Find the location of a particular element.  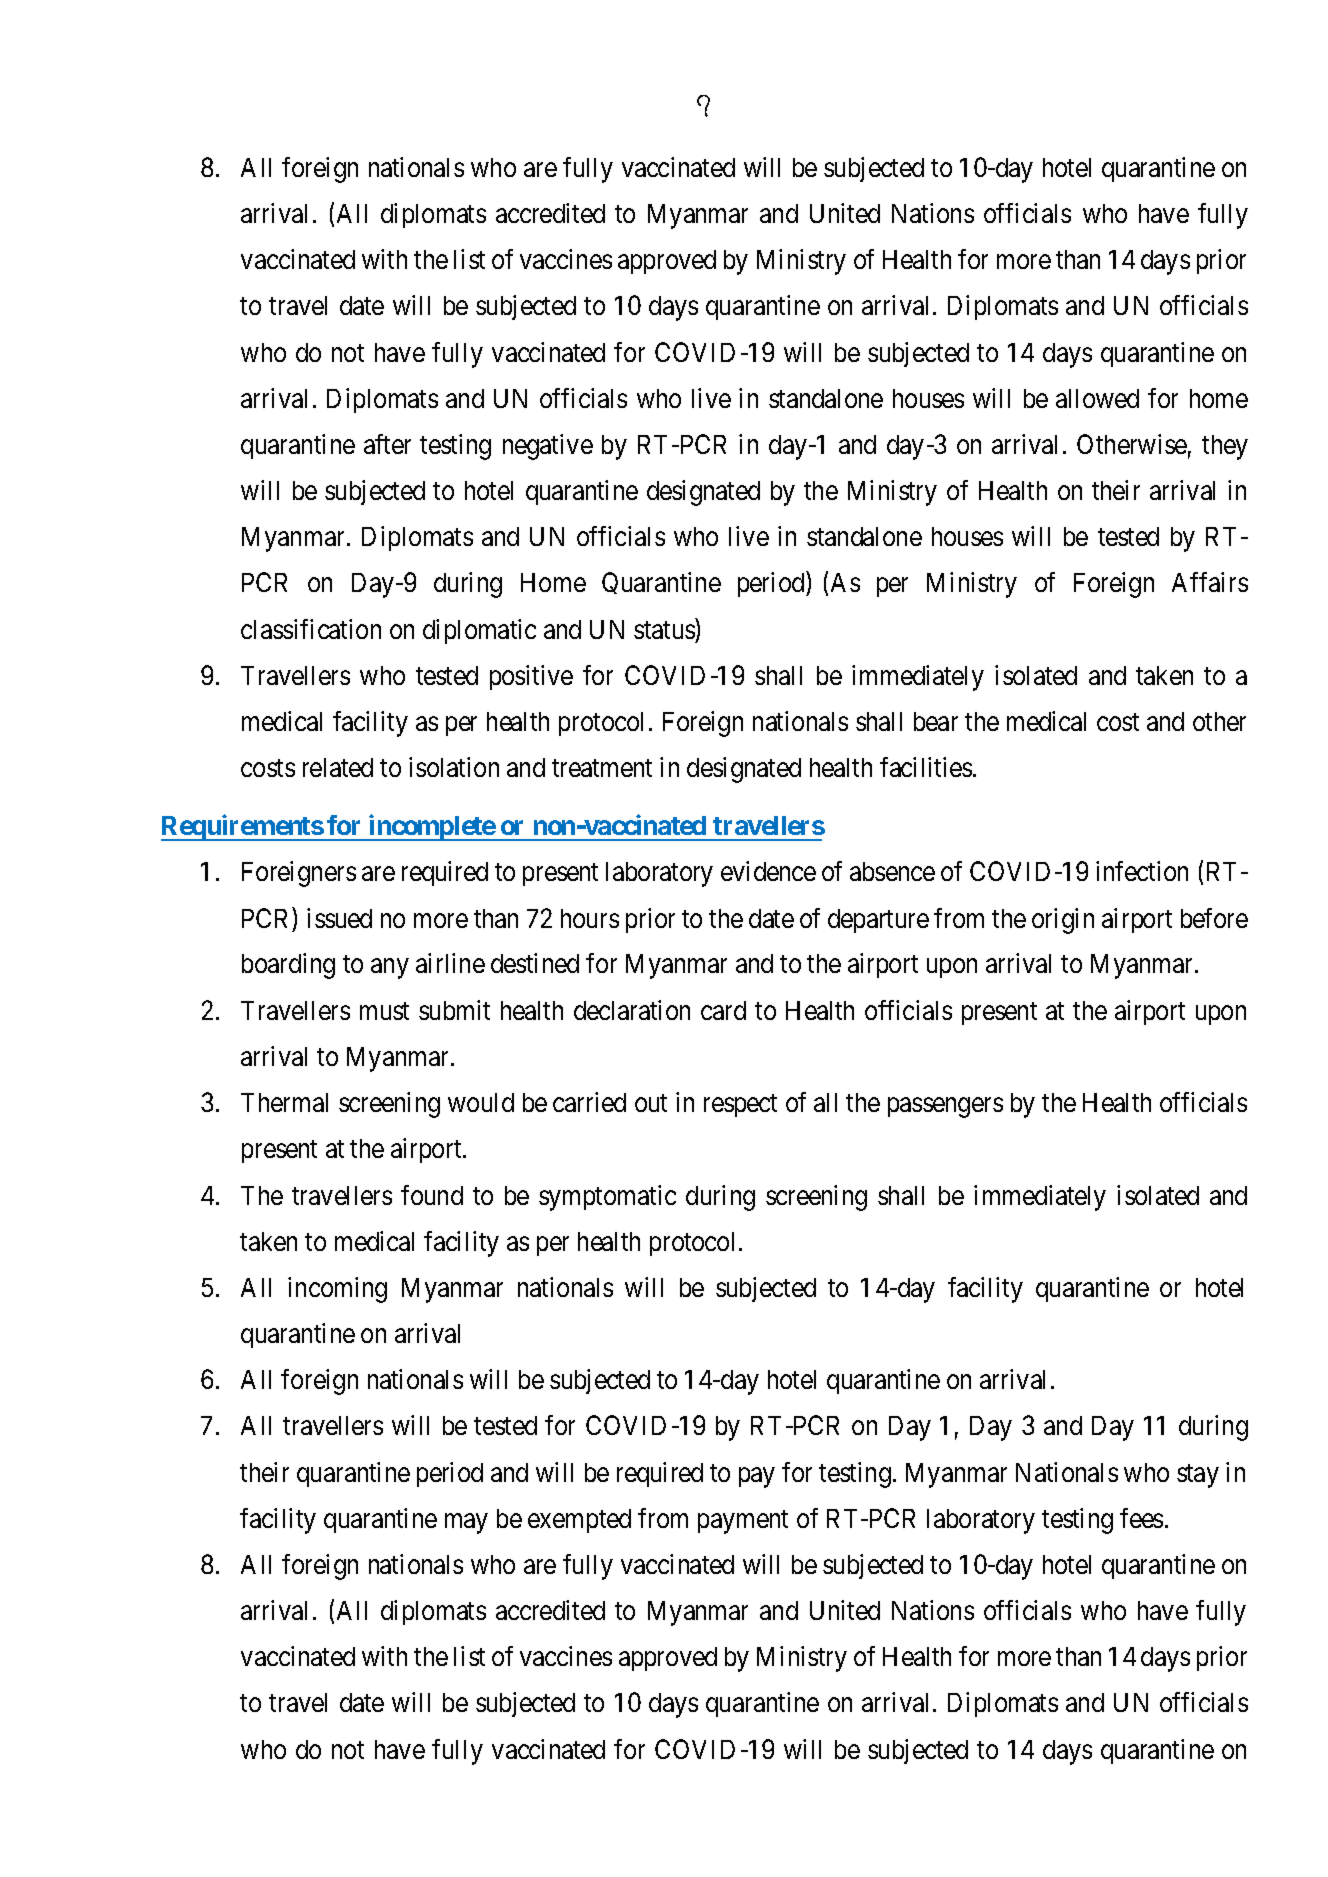

any is located at coordinates (389, 969).
